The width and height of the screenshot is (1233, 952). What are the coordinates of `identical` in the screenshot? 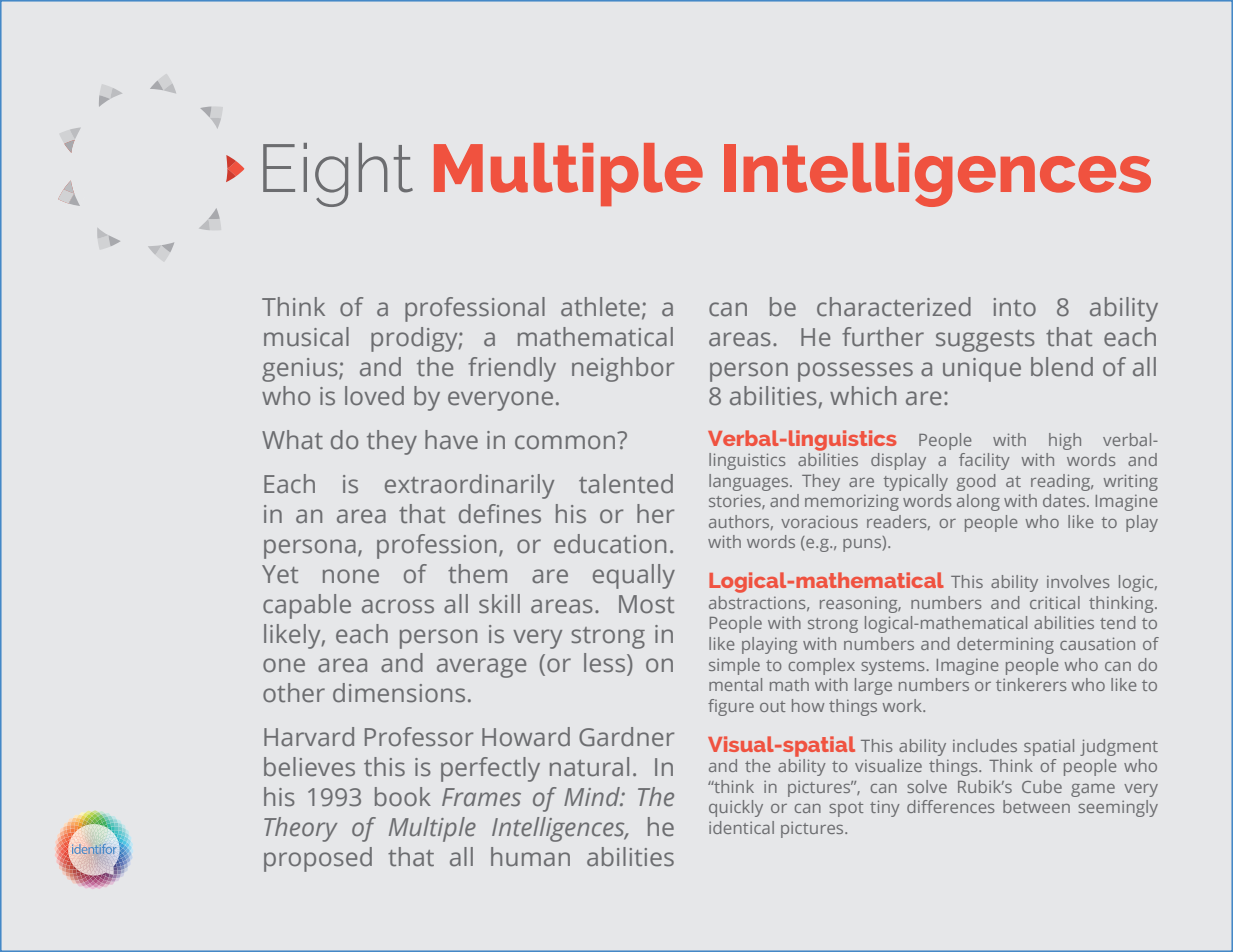 It's located at (741, 827).
